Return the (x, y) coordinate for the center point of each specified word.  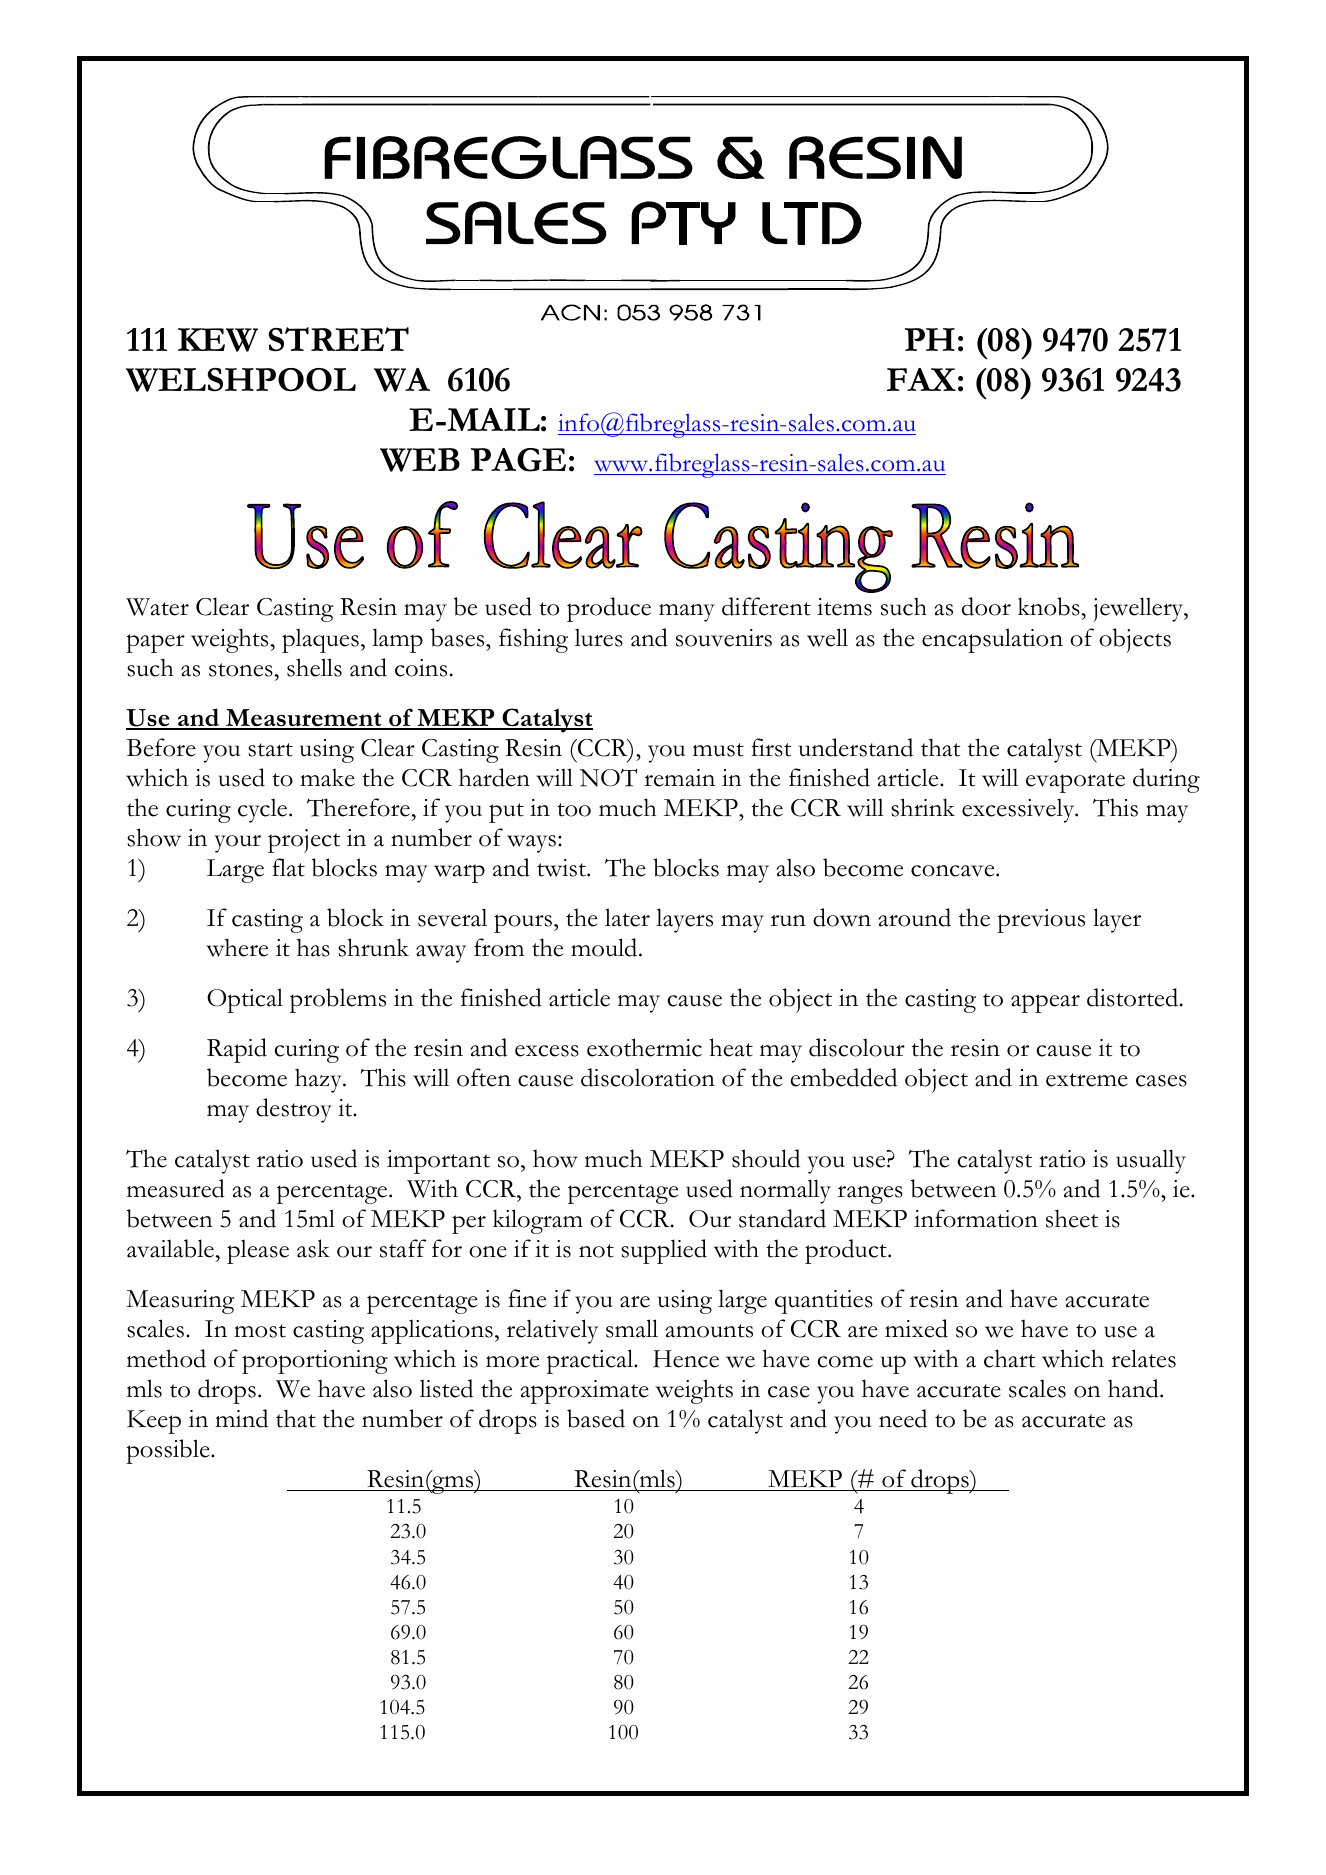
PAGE (518, 460)
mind (241, 1418)
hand (1134, 1388)
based (596, 1418)
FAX (921, 379)
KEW (218, 340)
